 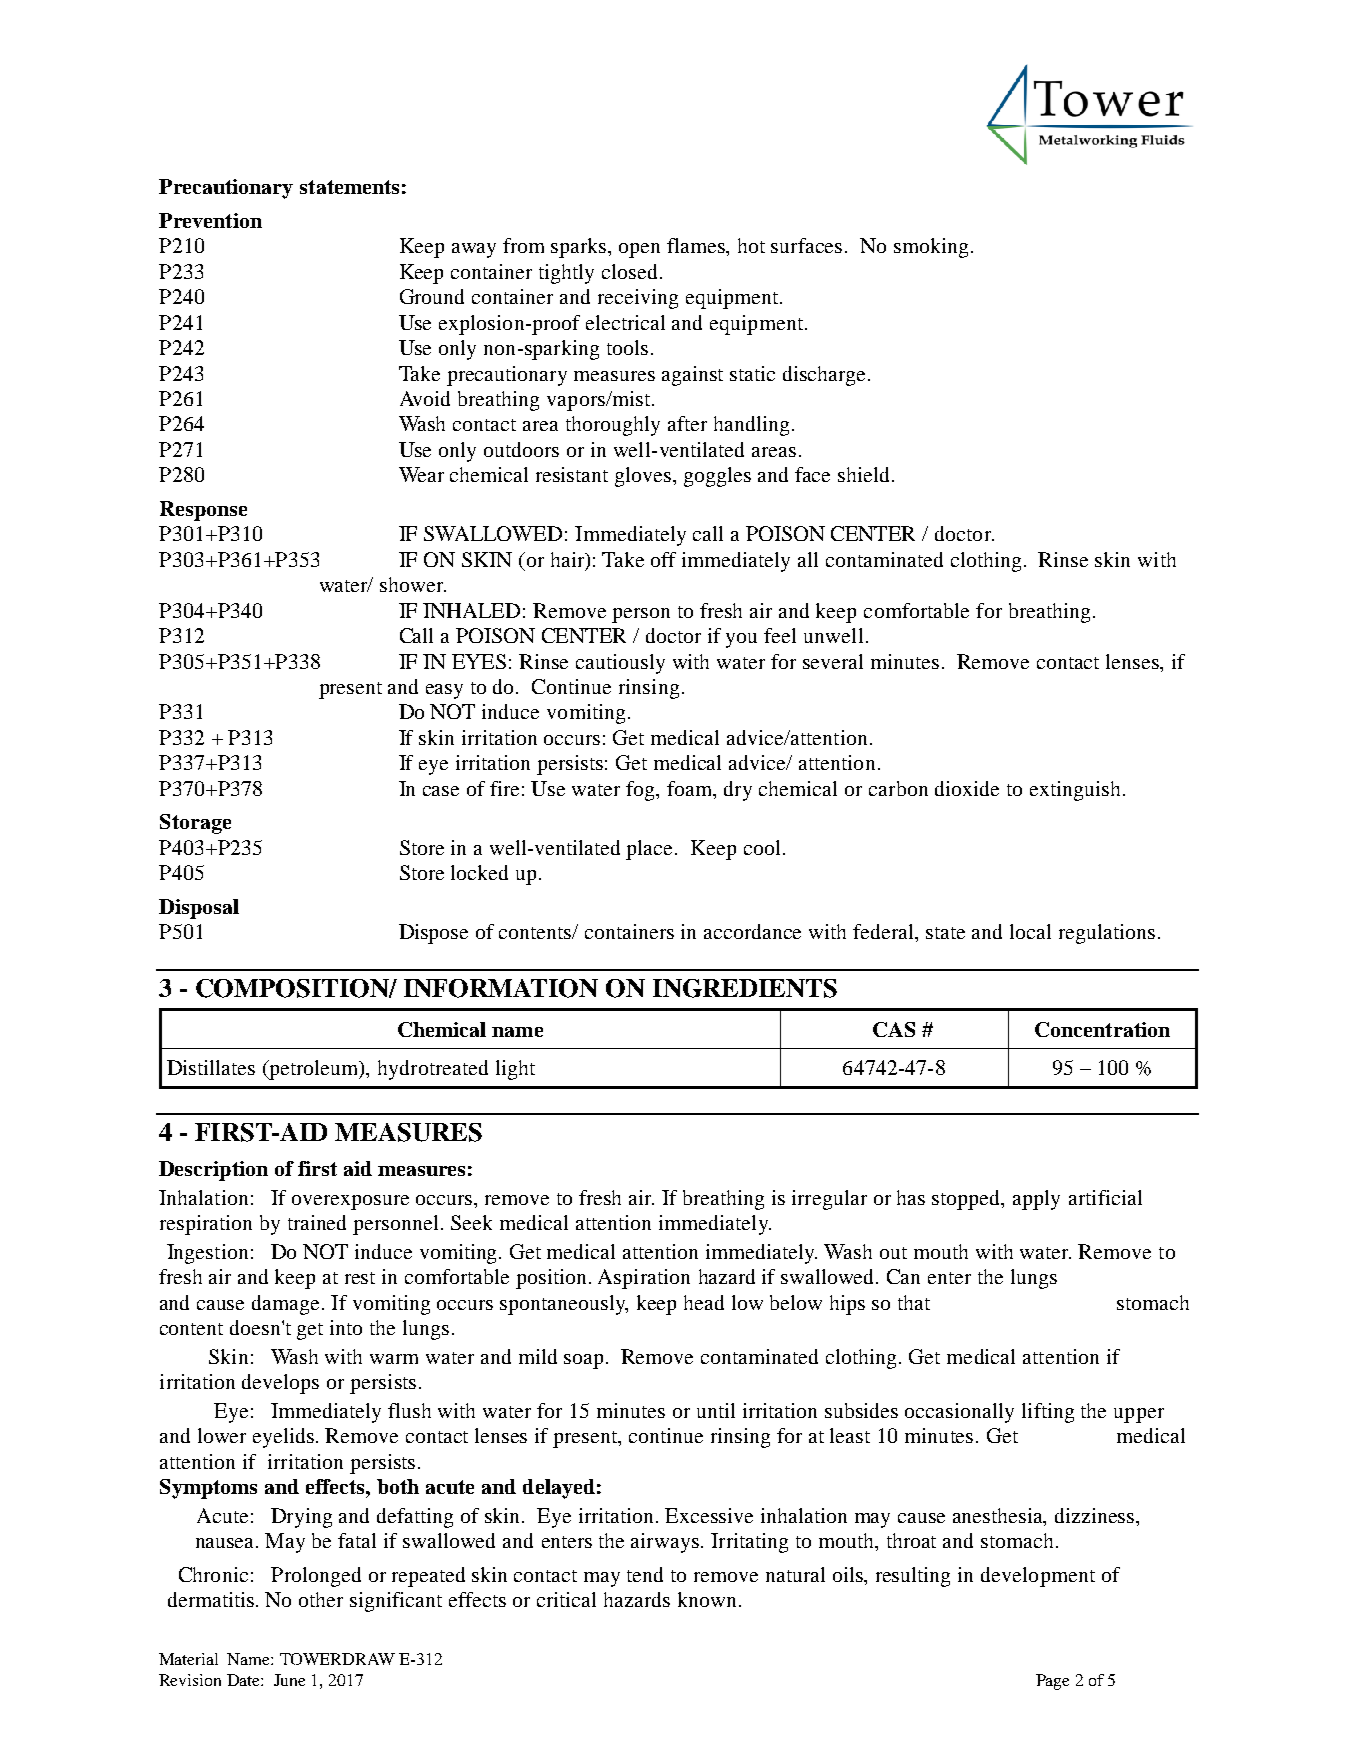 I want to click on open, so click(x=639, y=250).
